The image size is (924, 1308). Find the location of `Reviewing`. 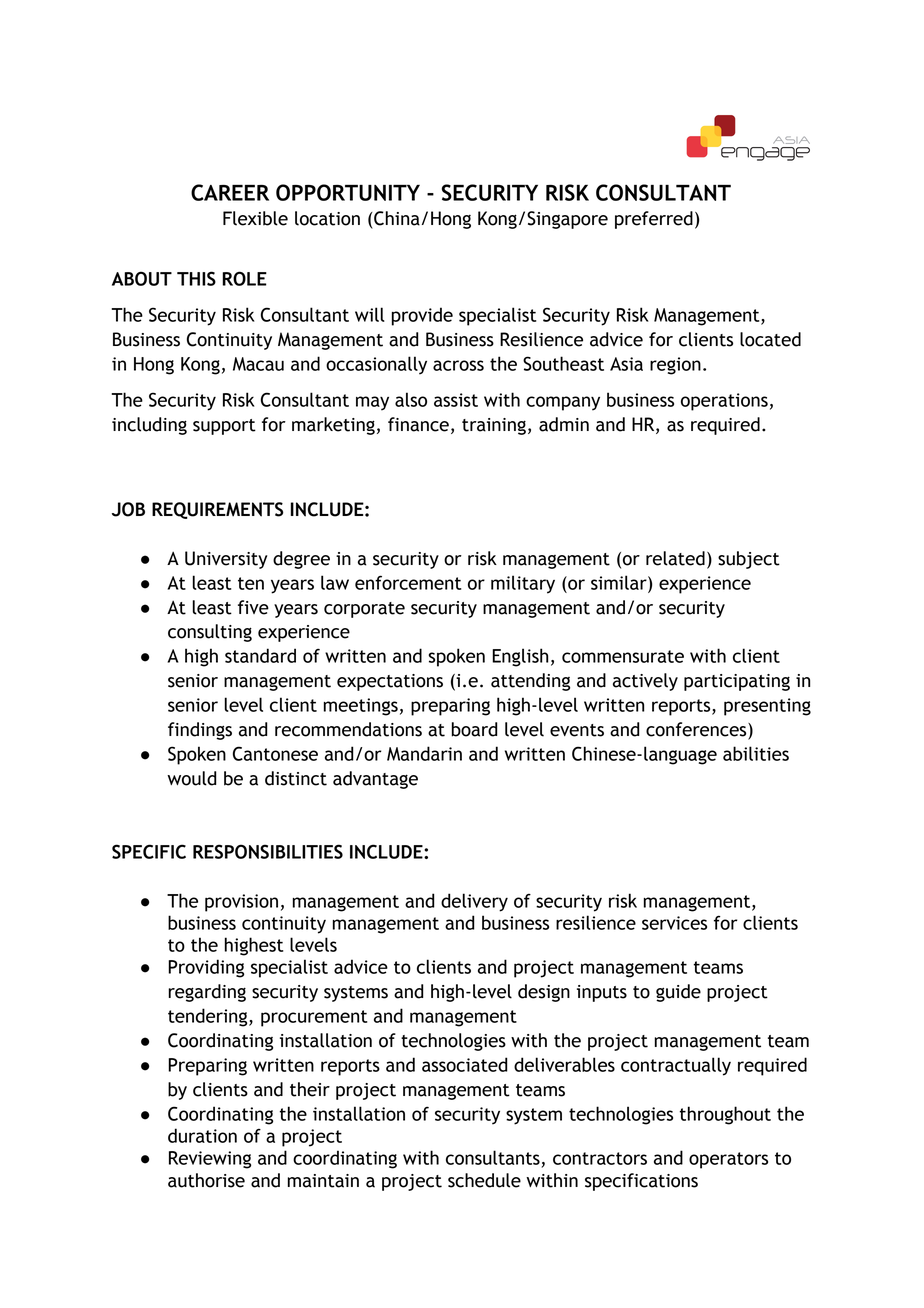

Reviewing is located at coordinates (210, 1160).
